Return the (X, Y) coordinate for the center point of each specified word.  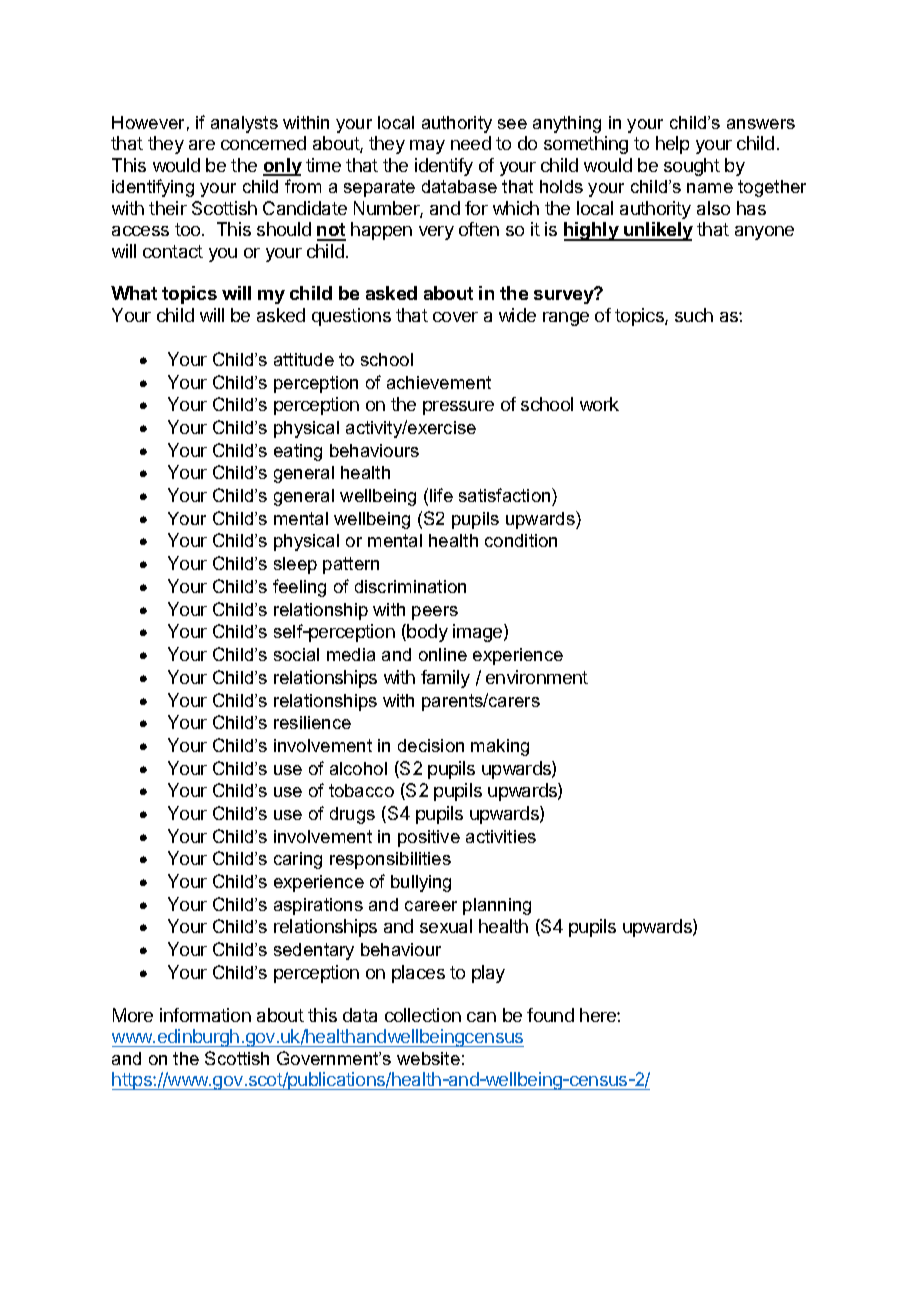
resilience (312, 722)
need (471, 143)
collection (423, 1015)
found (550, 1015)
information (205, 1015)
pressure (458, 408)
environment (537, 677)
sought (692, 167)
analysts (244, 124)
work (599, 404)
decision (431, 745)
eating (298, 452)
